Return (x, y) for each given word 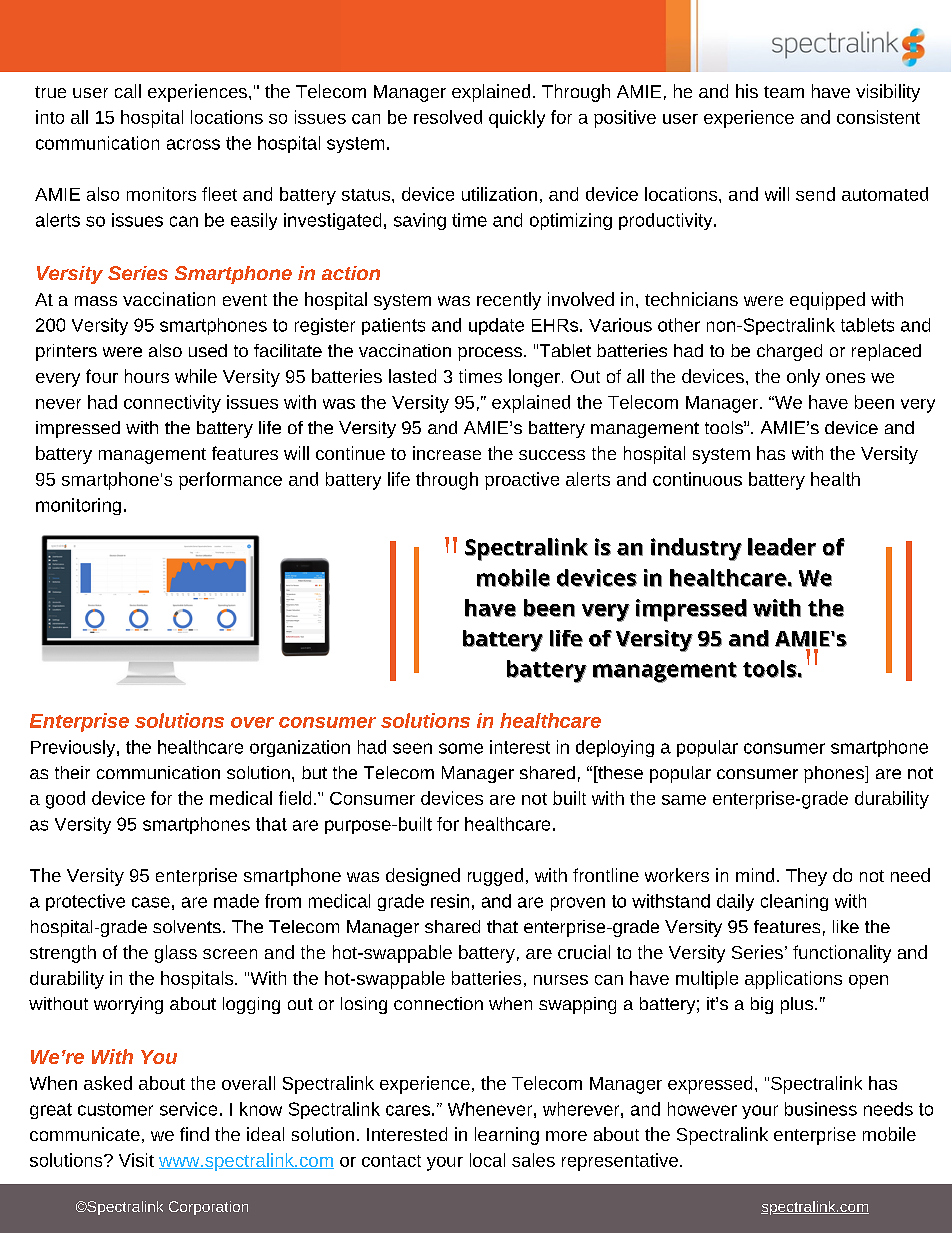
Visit (136, 1160)
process (490, 354)
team (784, 92)
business (821, 1109)
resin (450, 901)
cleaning (794, 902)
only (803, 378)
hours (147, 376)
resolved (448, 117)
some (461, 748)
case (151, 902)
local (487, 1160)
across (193, 144)
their (72, 772)
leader (782, 547)
